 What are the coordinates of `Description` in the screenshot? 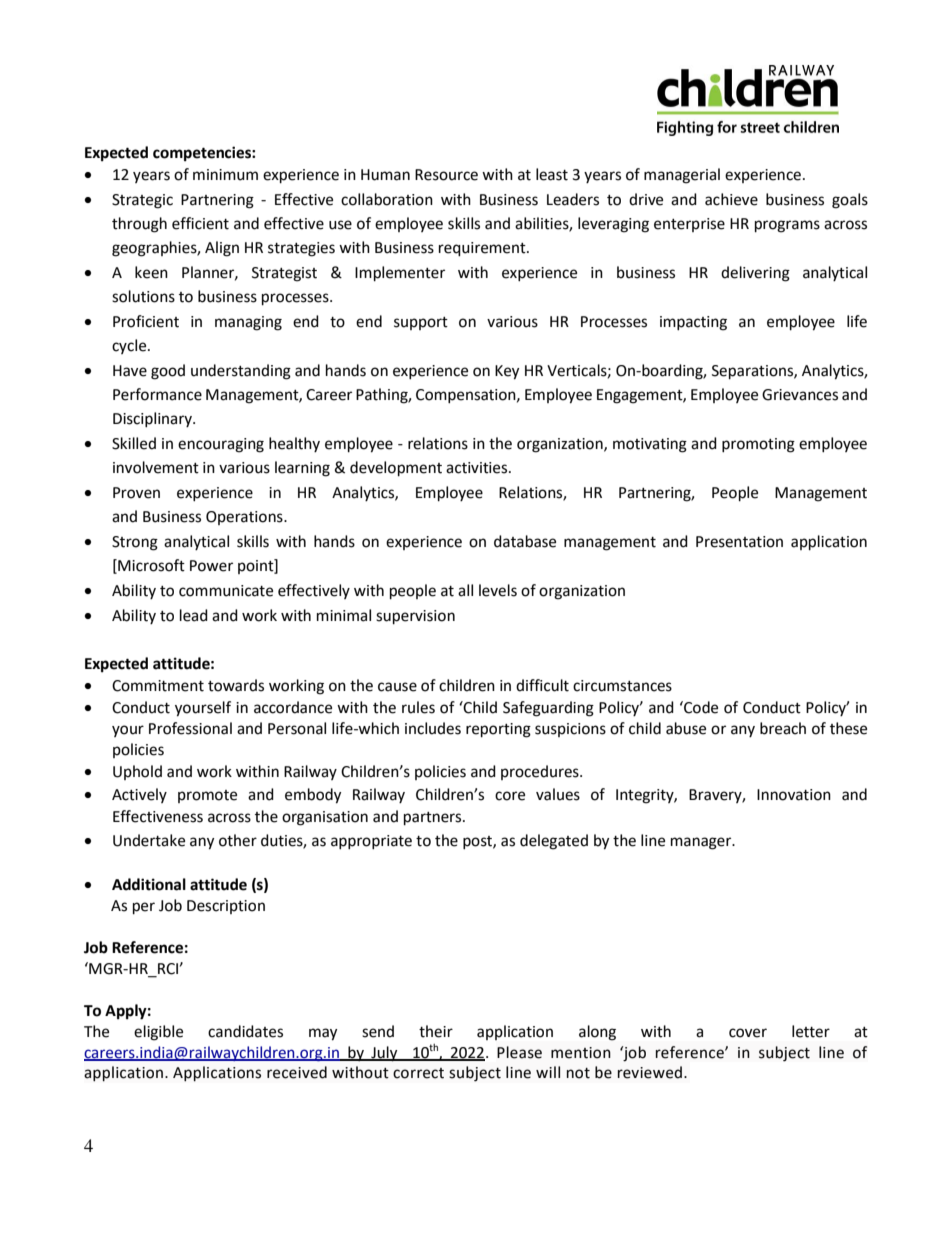 It's located at (226, 907).
